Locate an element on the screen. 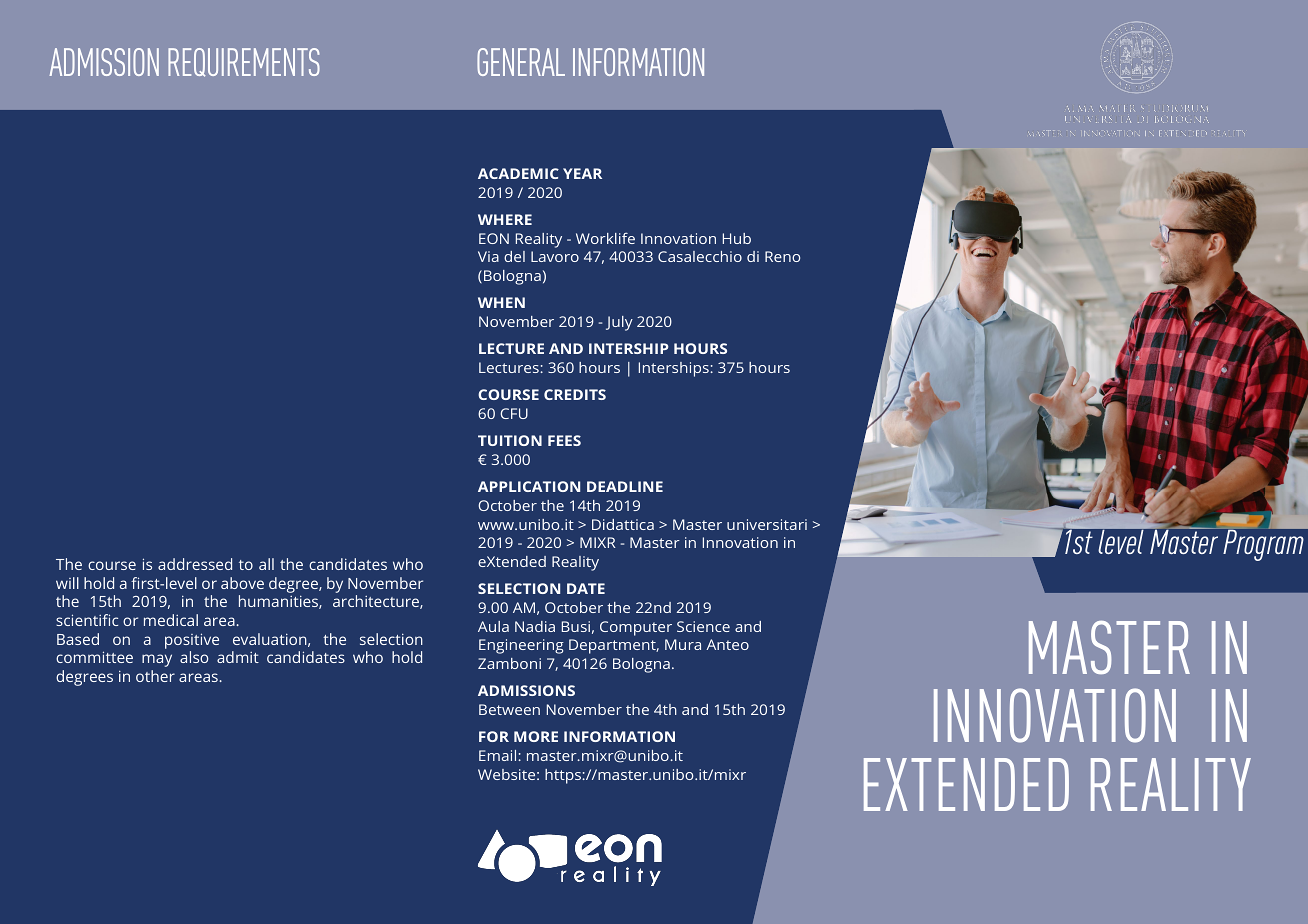  GENERAL is located at coordinates (521, 62).
